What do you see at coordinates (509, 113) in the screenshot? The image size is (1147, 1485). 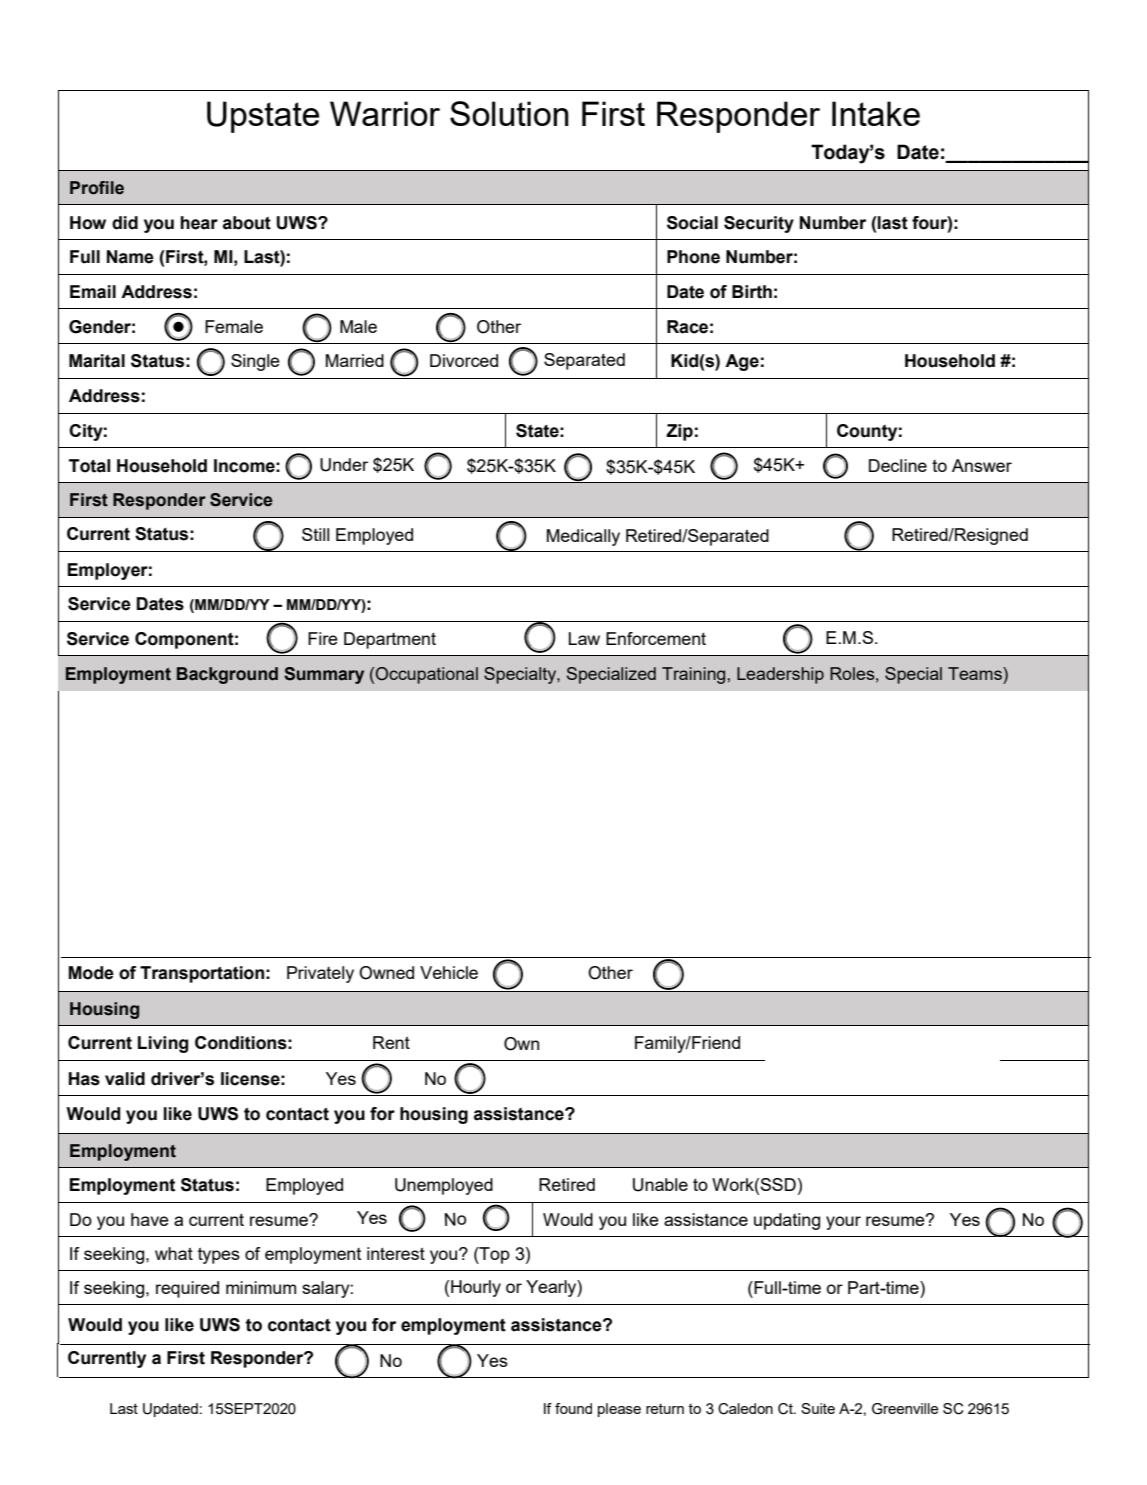 I see `Solution` at bounding box center [509, 113].
